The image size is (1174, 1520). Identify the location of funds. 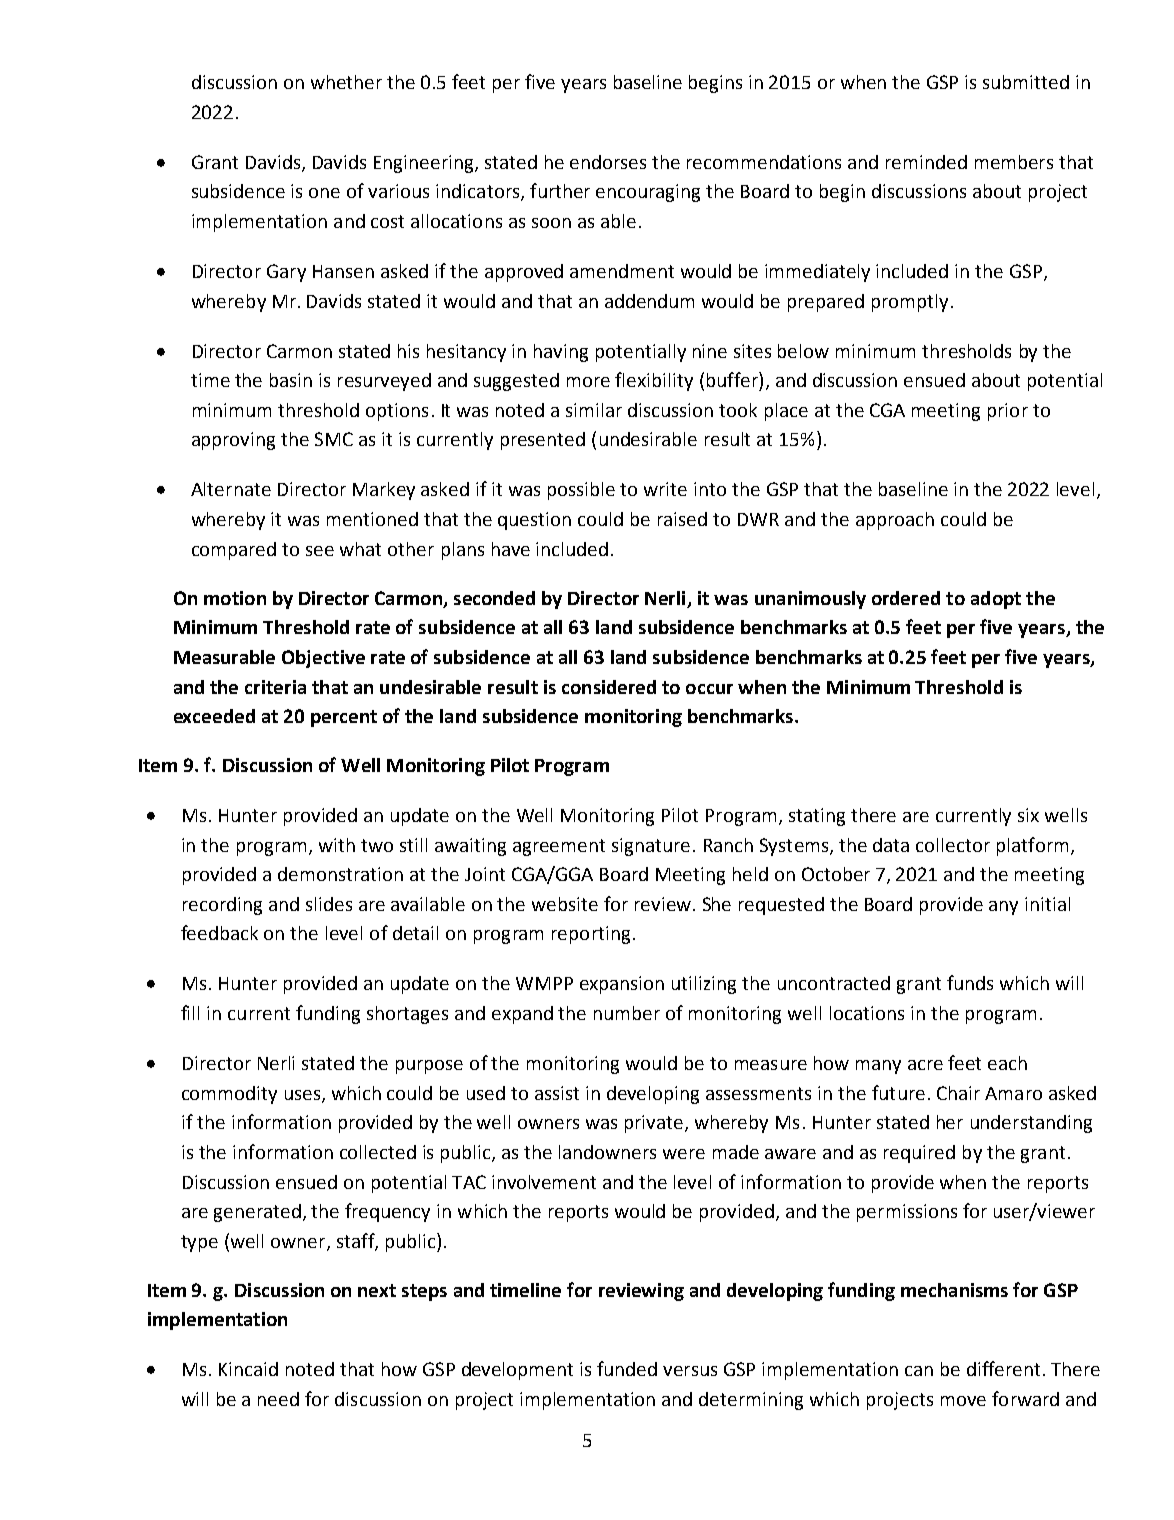
(970, 982).
